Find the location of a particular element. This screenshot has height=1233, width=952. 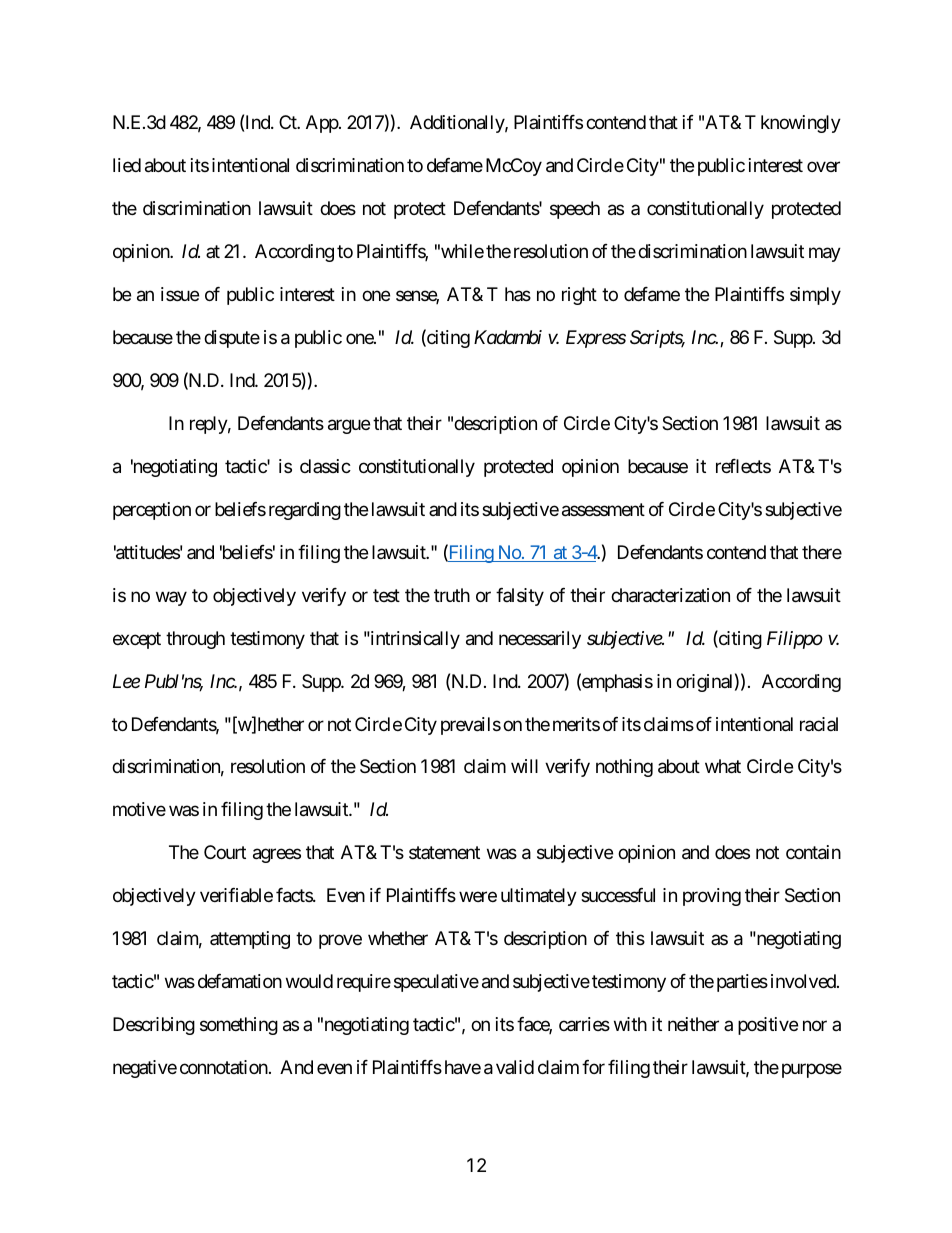

Court is located at coordinates (225, 852).
